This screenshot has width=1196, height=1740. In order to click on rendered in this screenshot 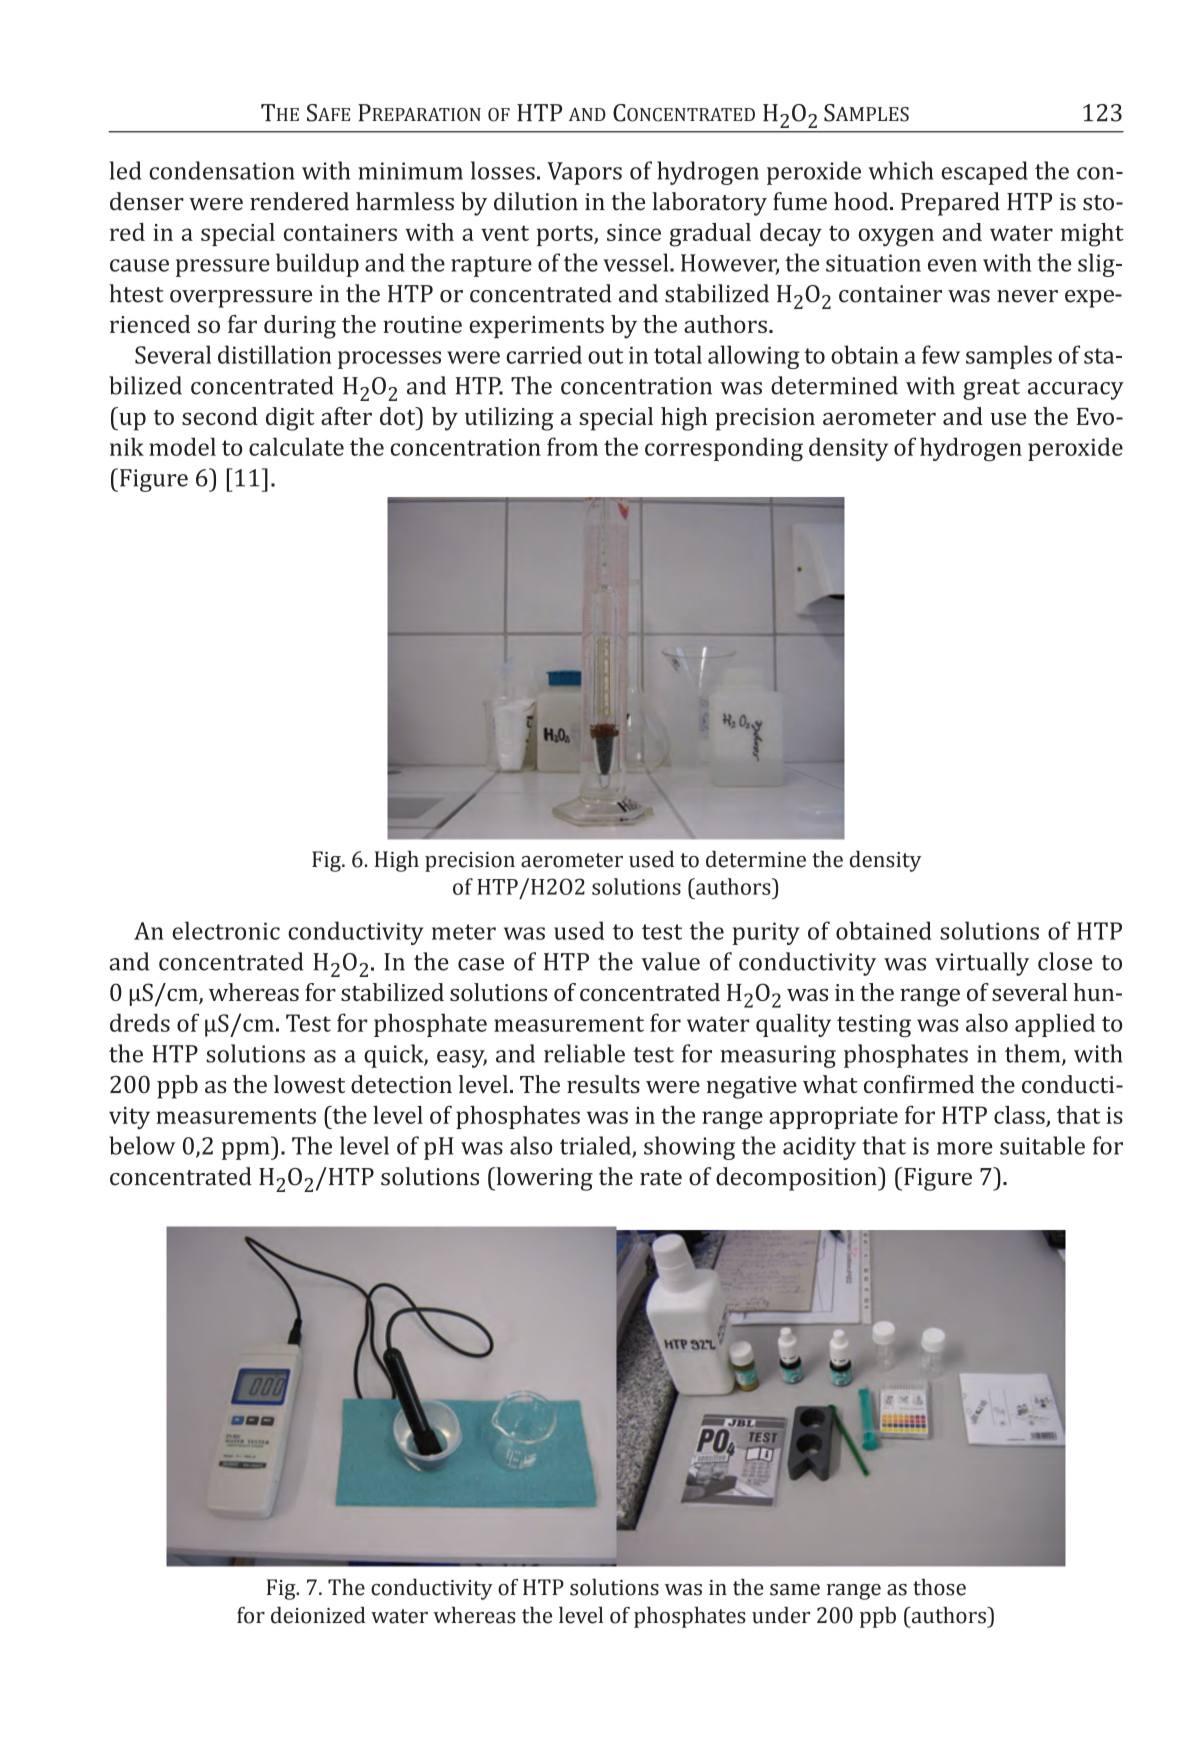, I will do `click(299, 201)`.
